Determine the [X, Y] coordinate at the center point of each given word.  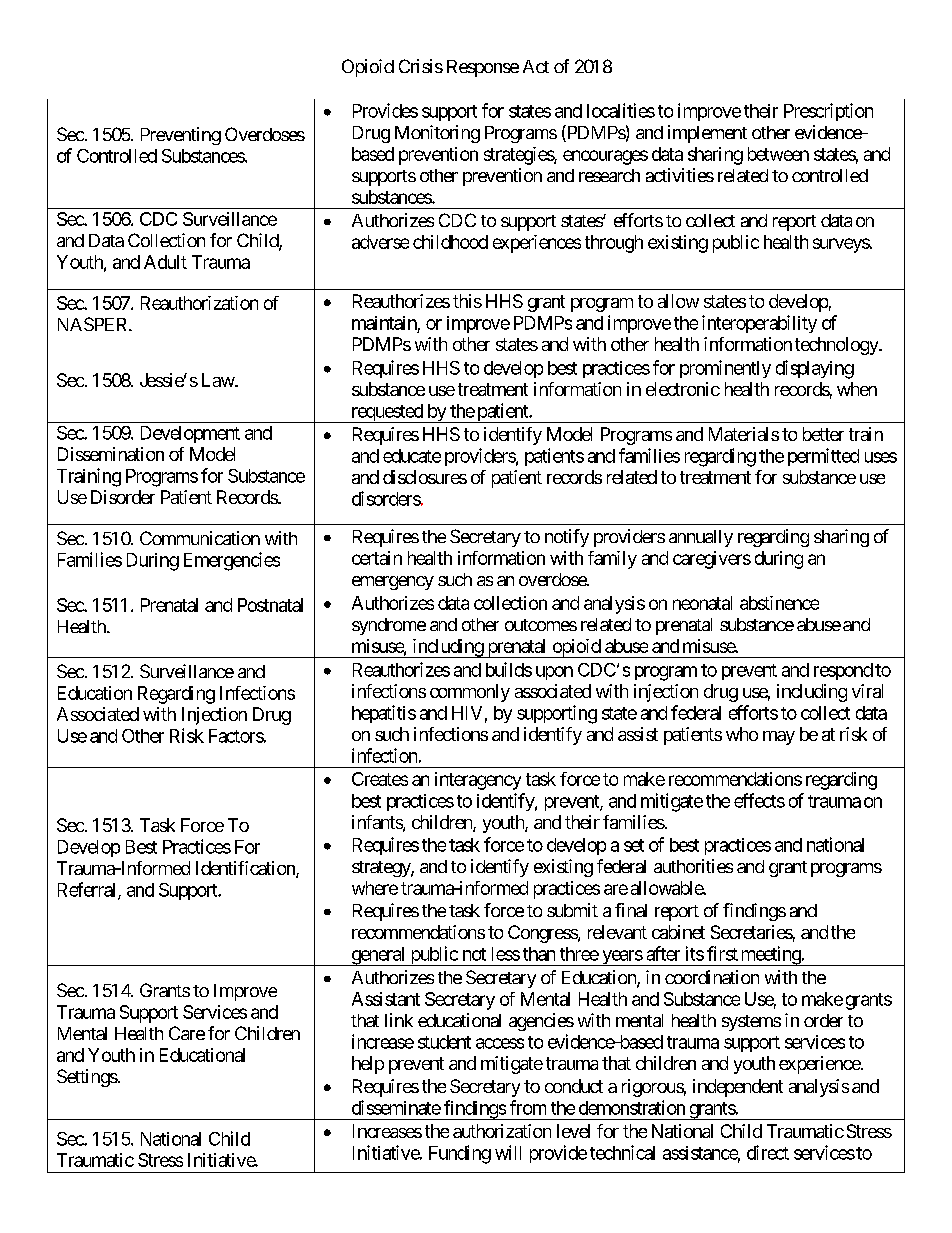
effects [759, 800]
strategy [382, 869]
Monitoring [437, 134]
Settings [87, 1078]
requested [387, 413]
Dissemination [111, 454]
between [778, 154]
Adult [165, 262]
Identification [246, 869]
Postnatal [270, 605]
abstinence [779, 603]
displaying [815, 369]
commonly [470, 693]
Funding [460, 1154]
